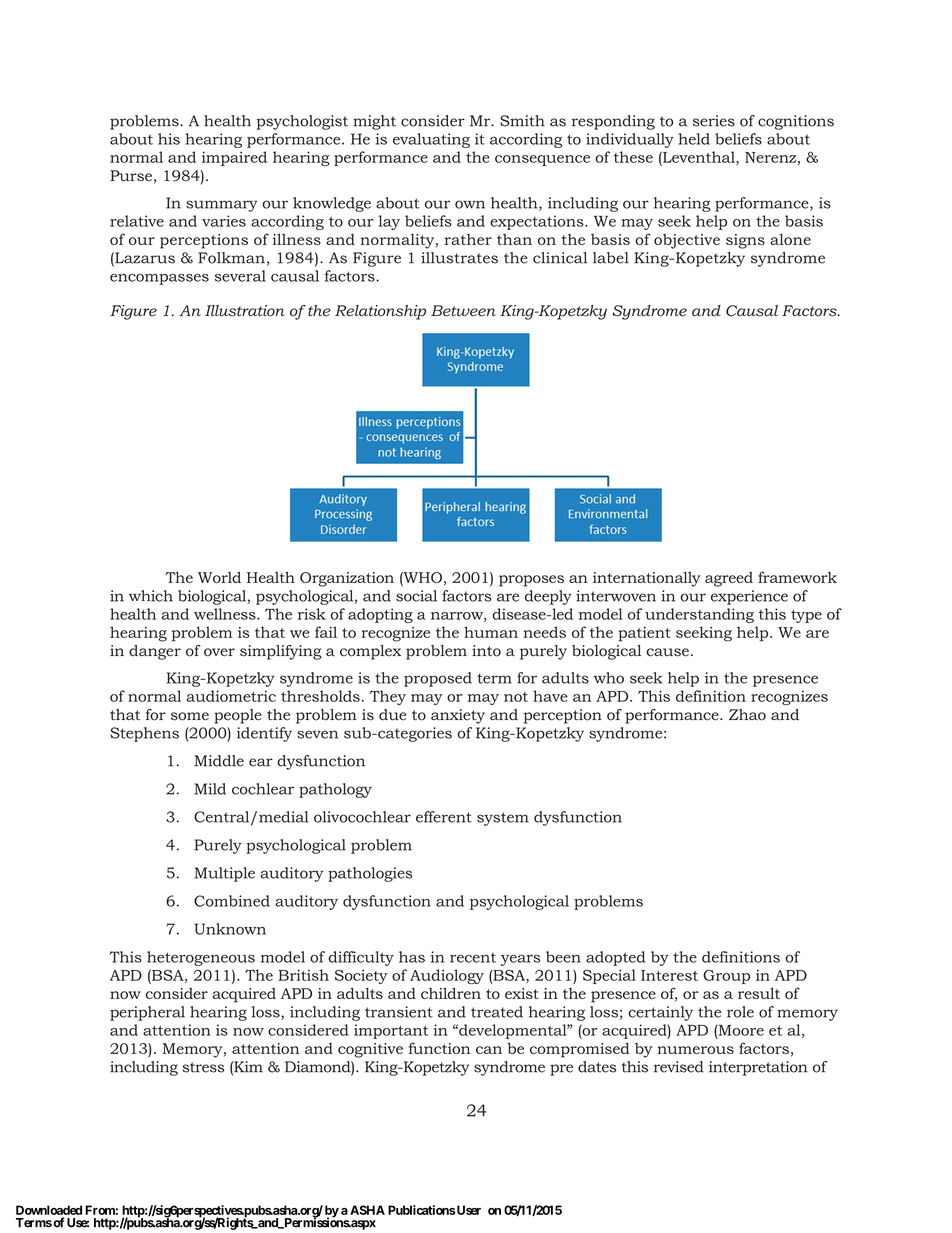 The height and width of the screenshot is (1233, 952). Describe the element at coordinates (147, 1013) in the screenshot. I see `peripheral` at that location.
